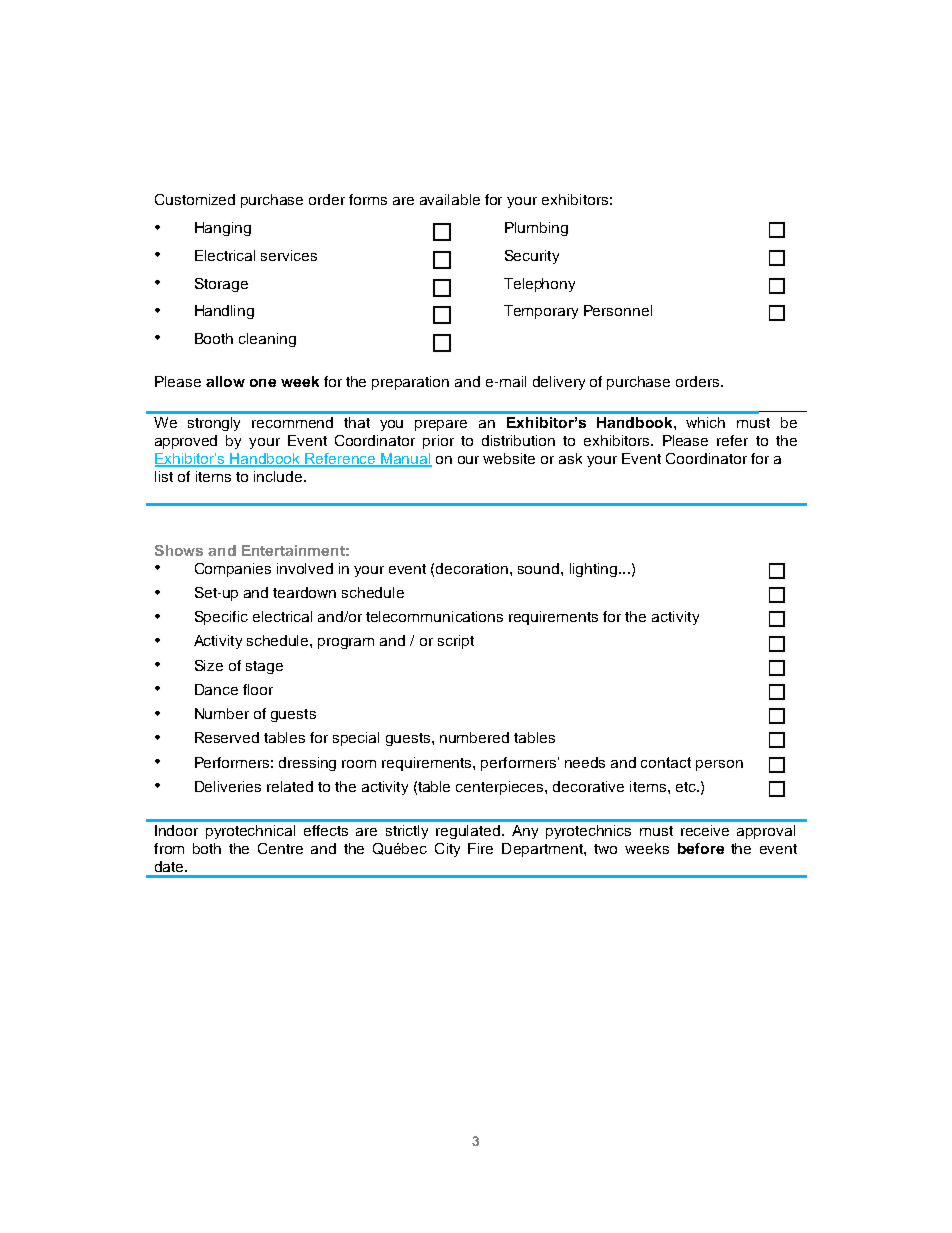 Image resolution: width=952 pixels, height=1233 pixels. I want to click on available, so click(450, 199).
